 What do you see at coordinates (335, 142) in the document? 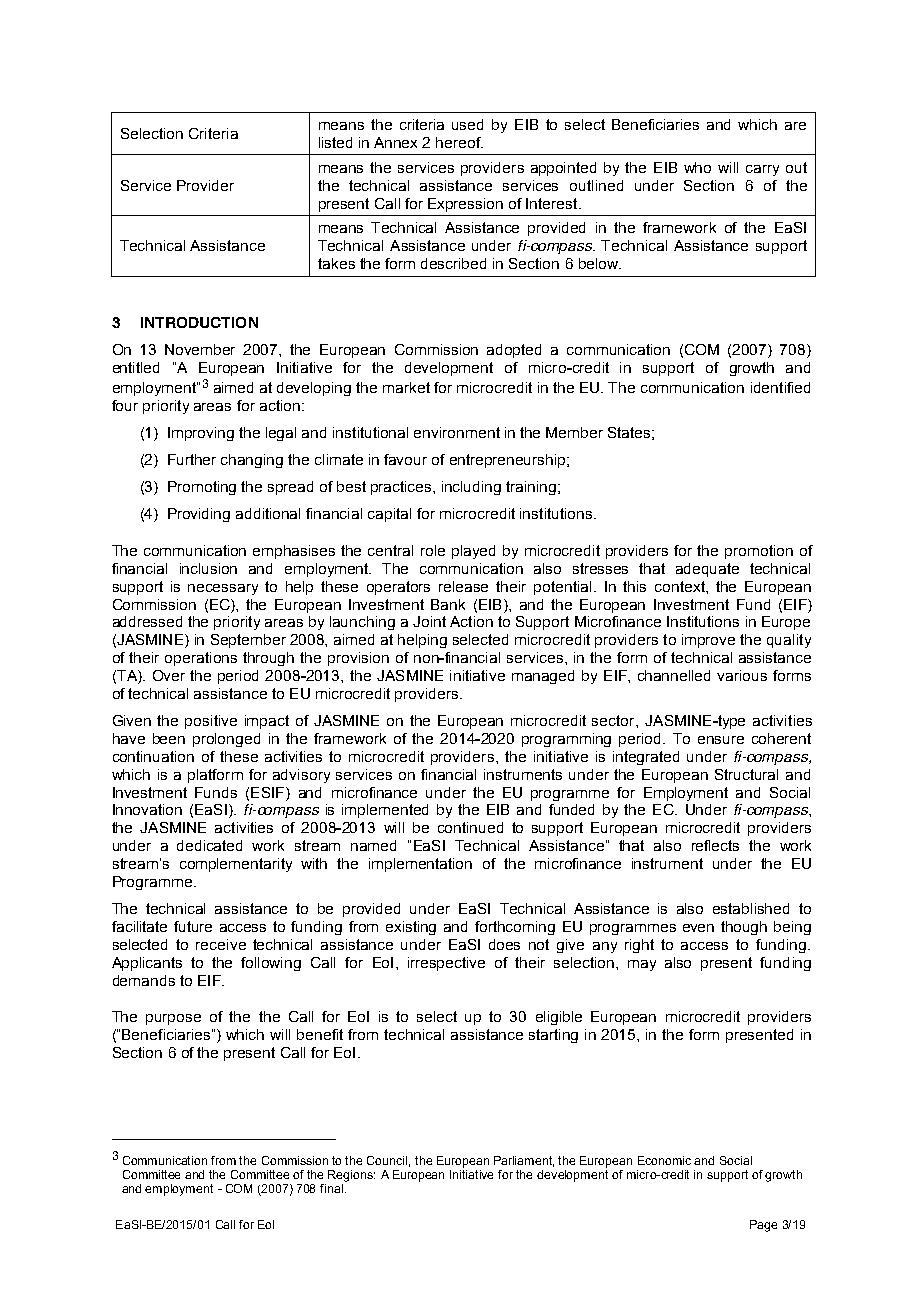
I see `listed` at bounding box center [335, 142].
